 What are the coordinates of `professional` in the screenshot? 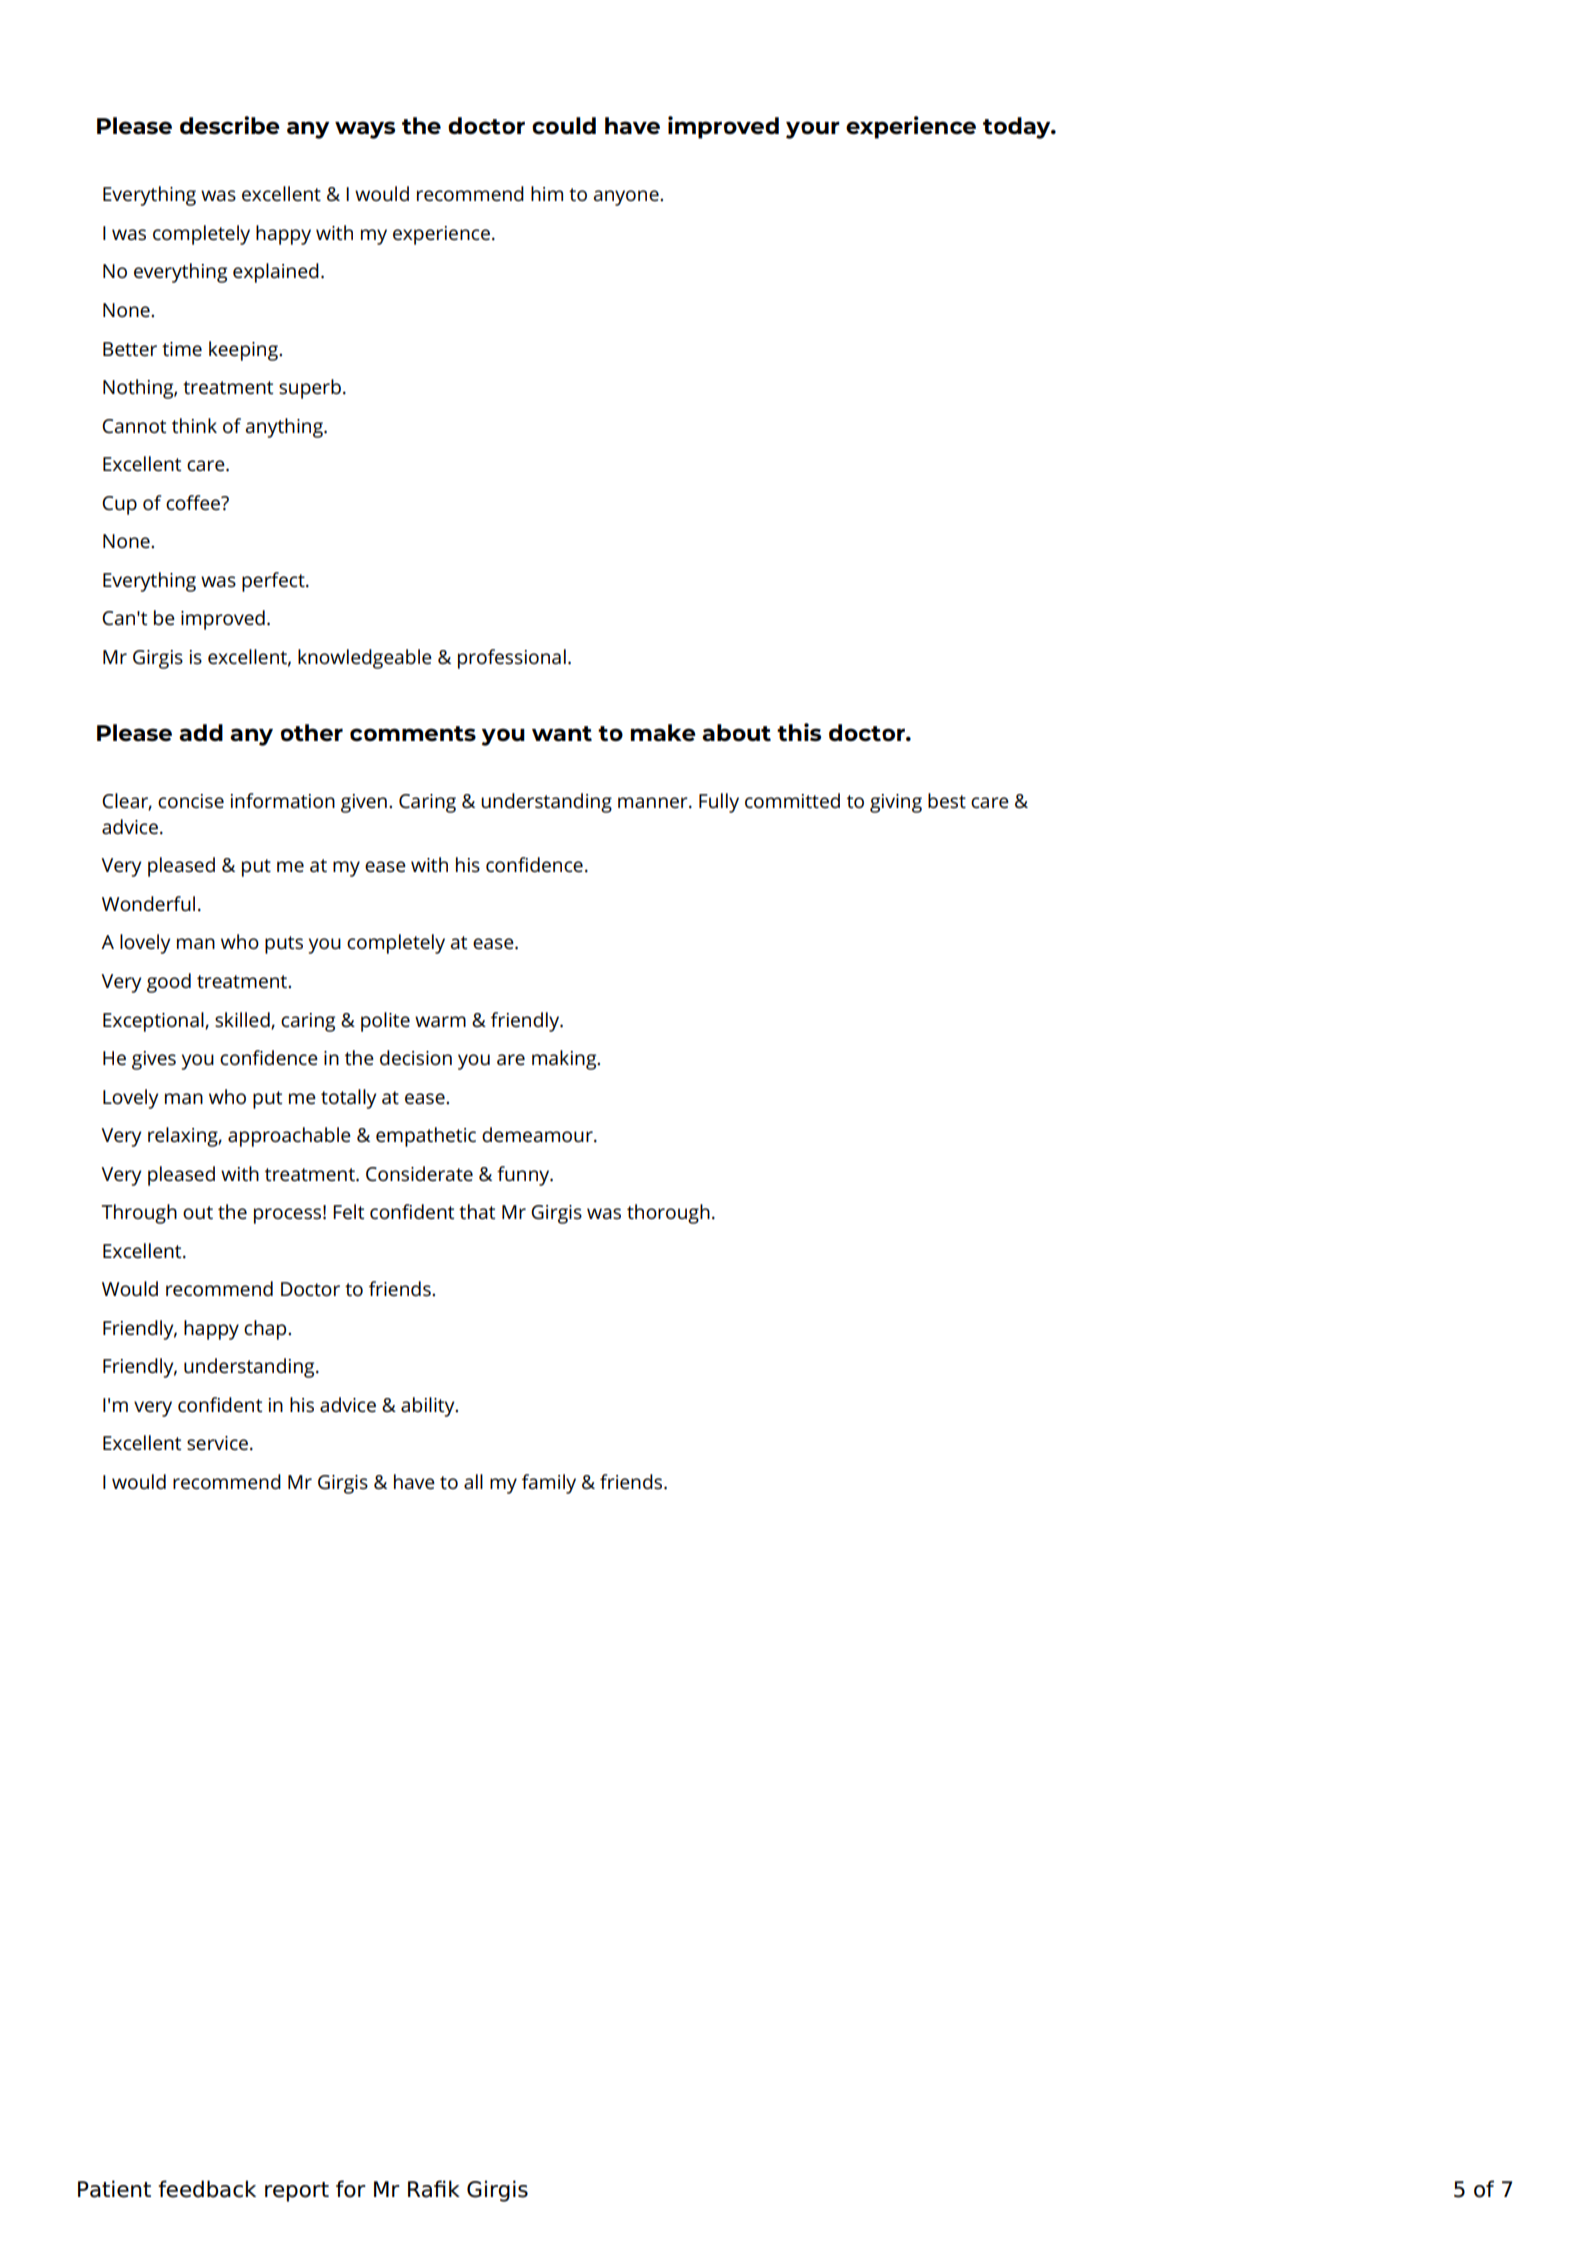 It's located at (512, 659).
